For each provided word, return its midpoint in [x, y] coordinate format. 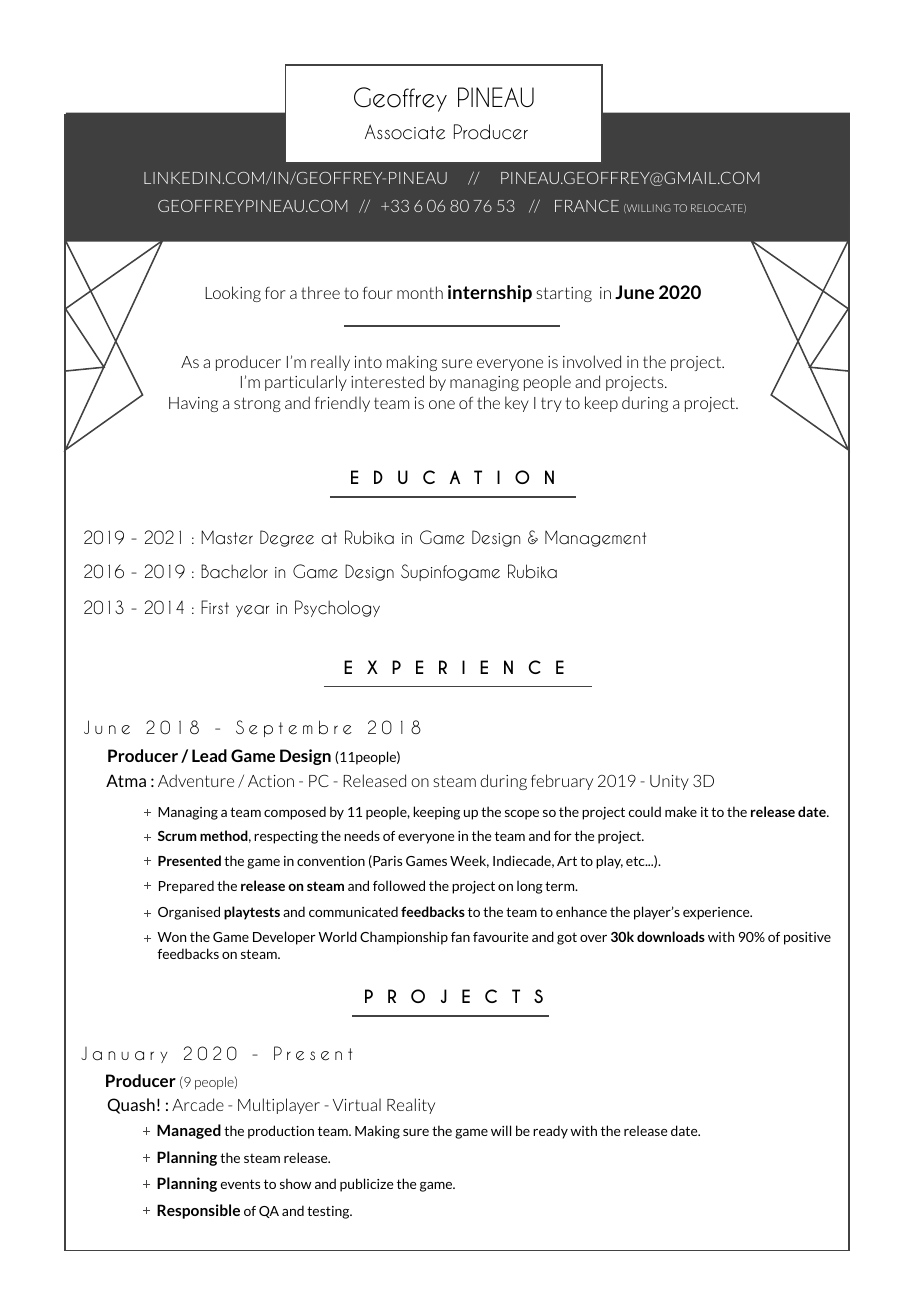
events [240, 1184]
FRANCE [587, 206]
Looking [233, 294]
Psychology [337, 608]
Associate [405, 132]
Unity [669, 782]
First [215, 607]
